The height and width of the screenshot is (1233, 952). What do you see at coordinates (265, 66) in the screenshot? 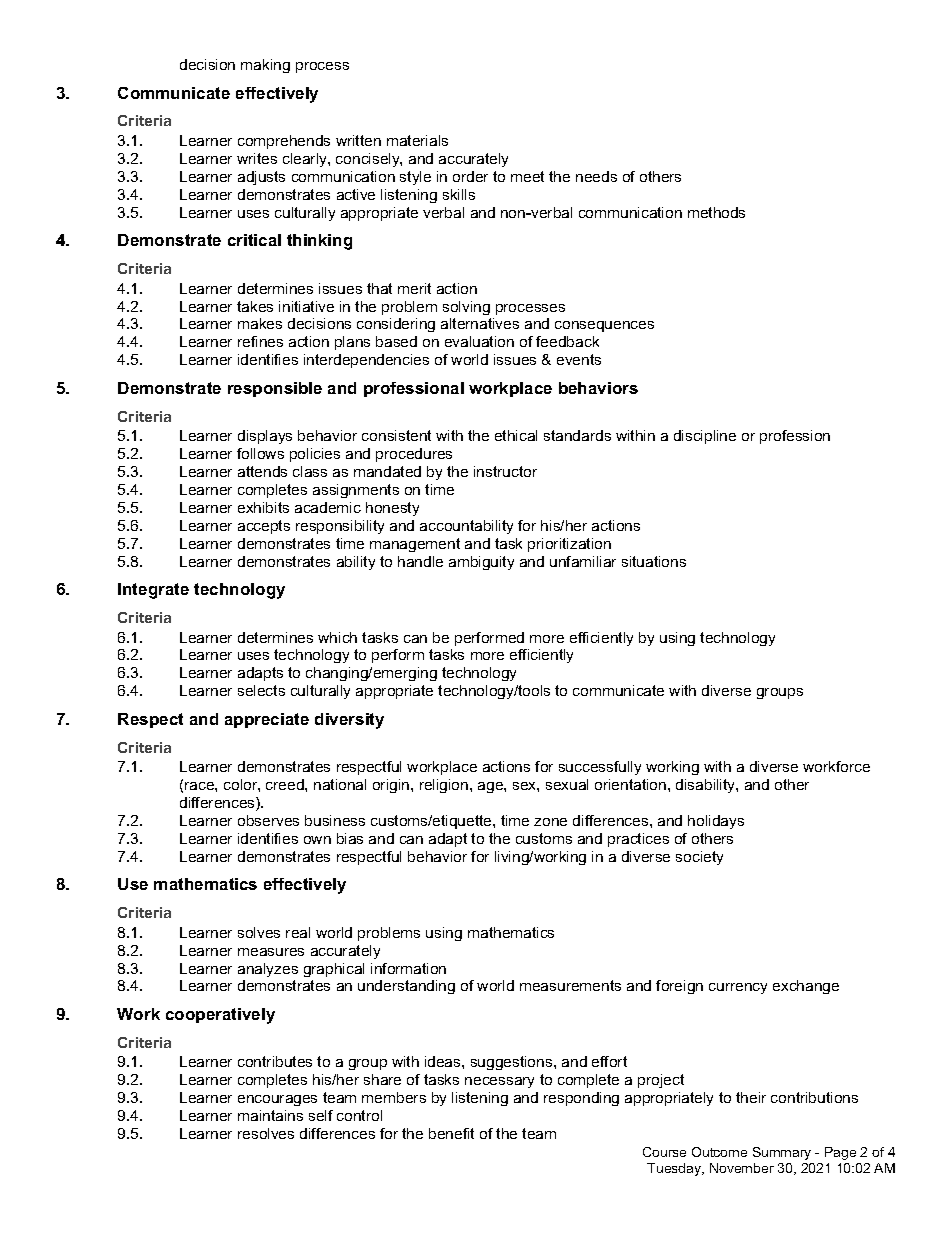
I see `making` at bounding box center [265, 66].
